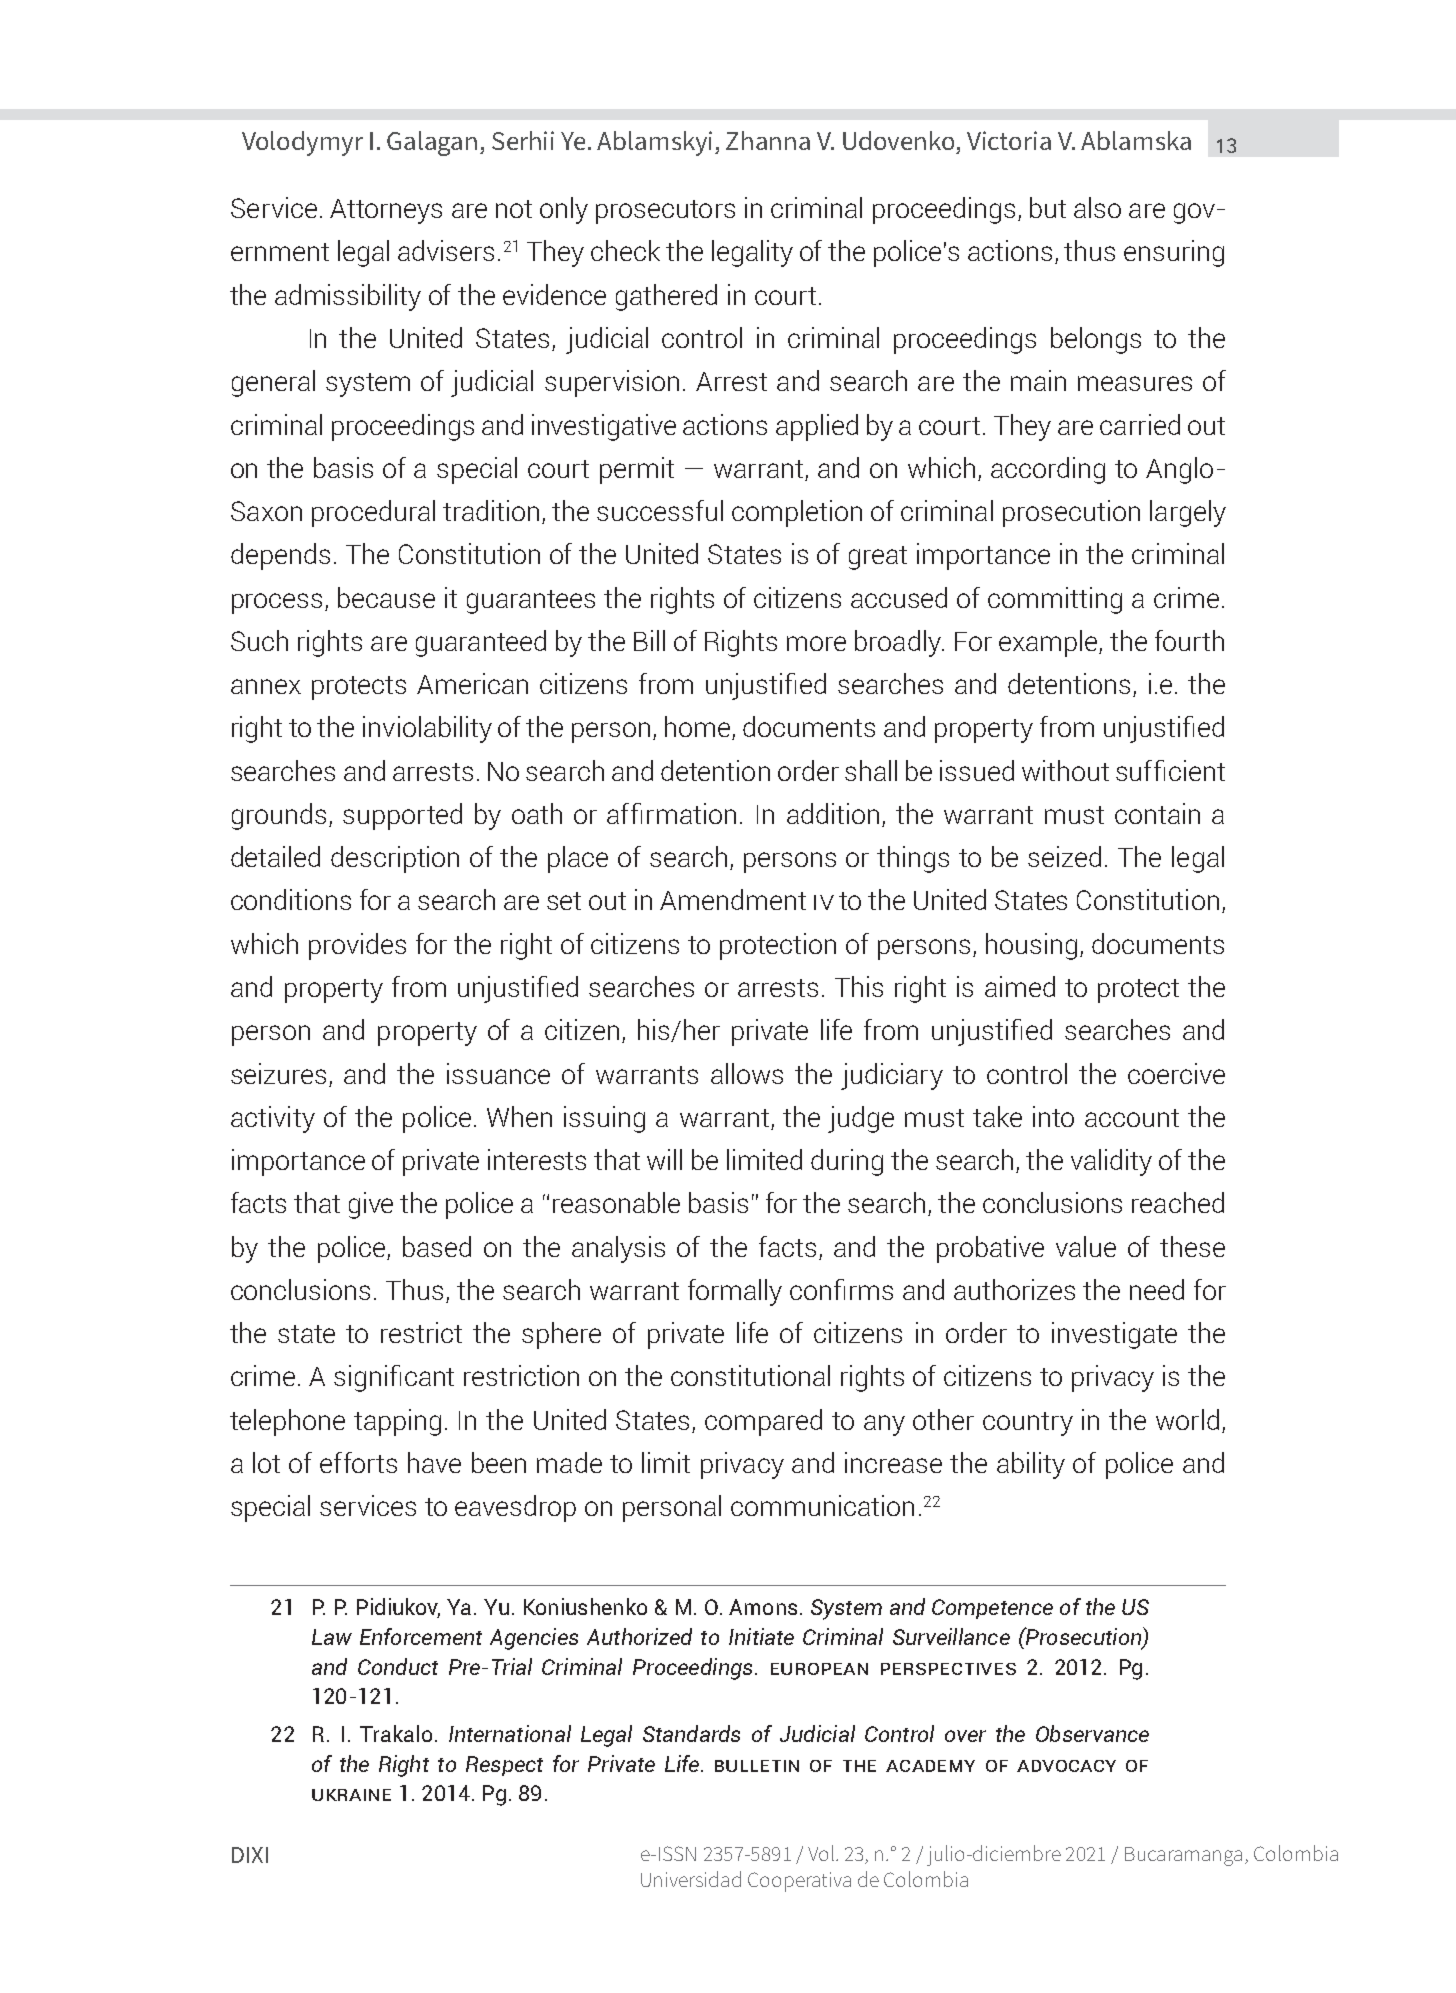 The height and width of the screenshot is (1993, 1456). Describe the element at coordinates (386, 211) in the screenshot. I see `Attorneys` at that location.
